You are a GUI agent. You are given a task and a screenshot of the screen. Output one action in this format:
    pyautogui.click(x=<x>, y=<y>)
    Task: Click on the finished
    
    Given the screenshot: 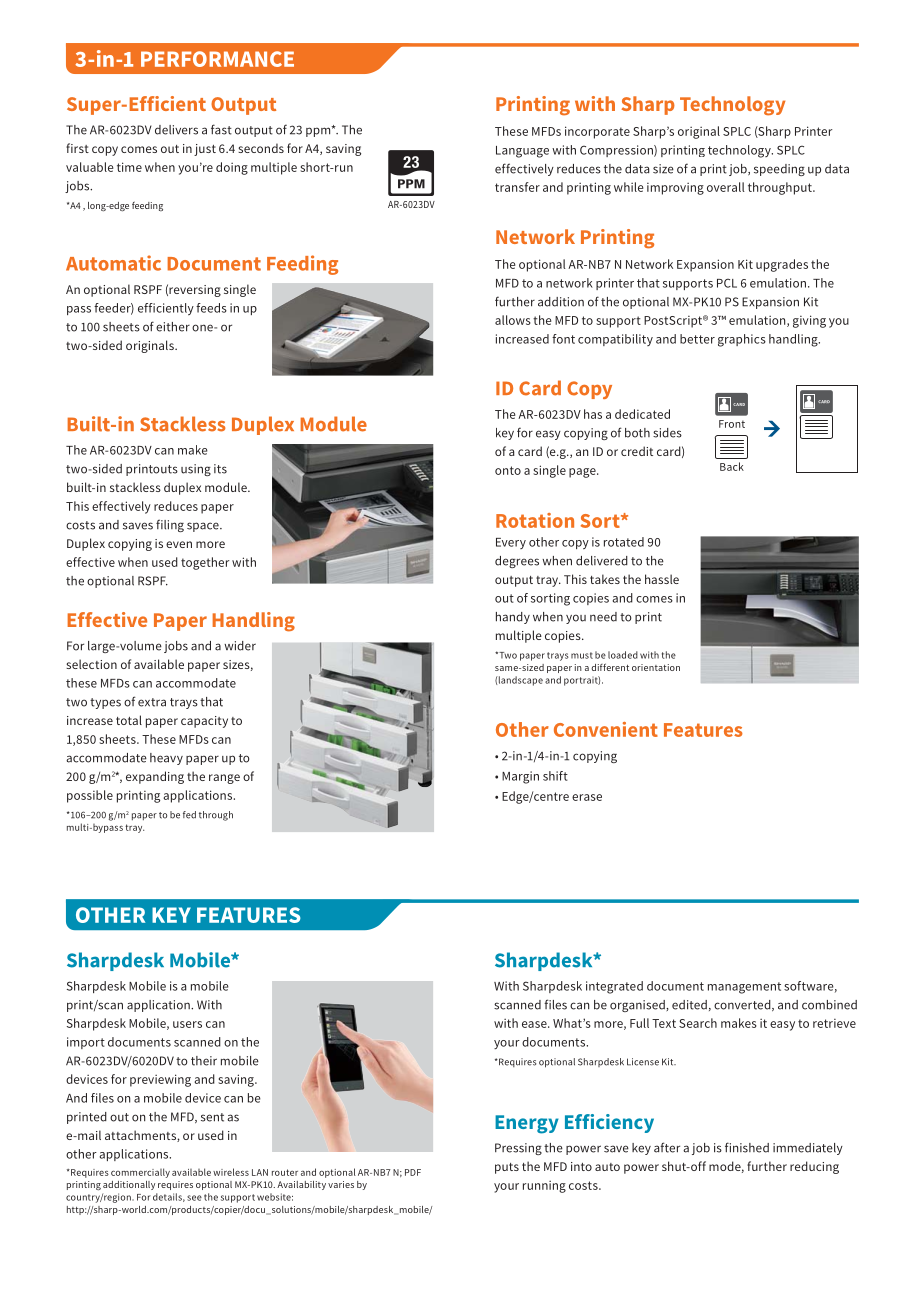 What is the action you would take?
    pyautogui.click(x=747, y=1147)
